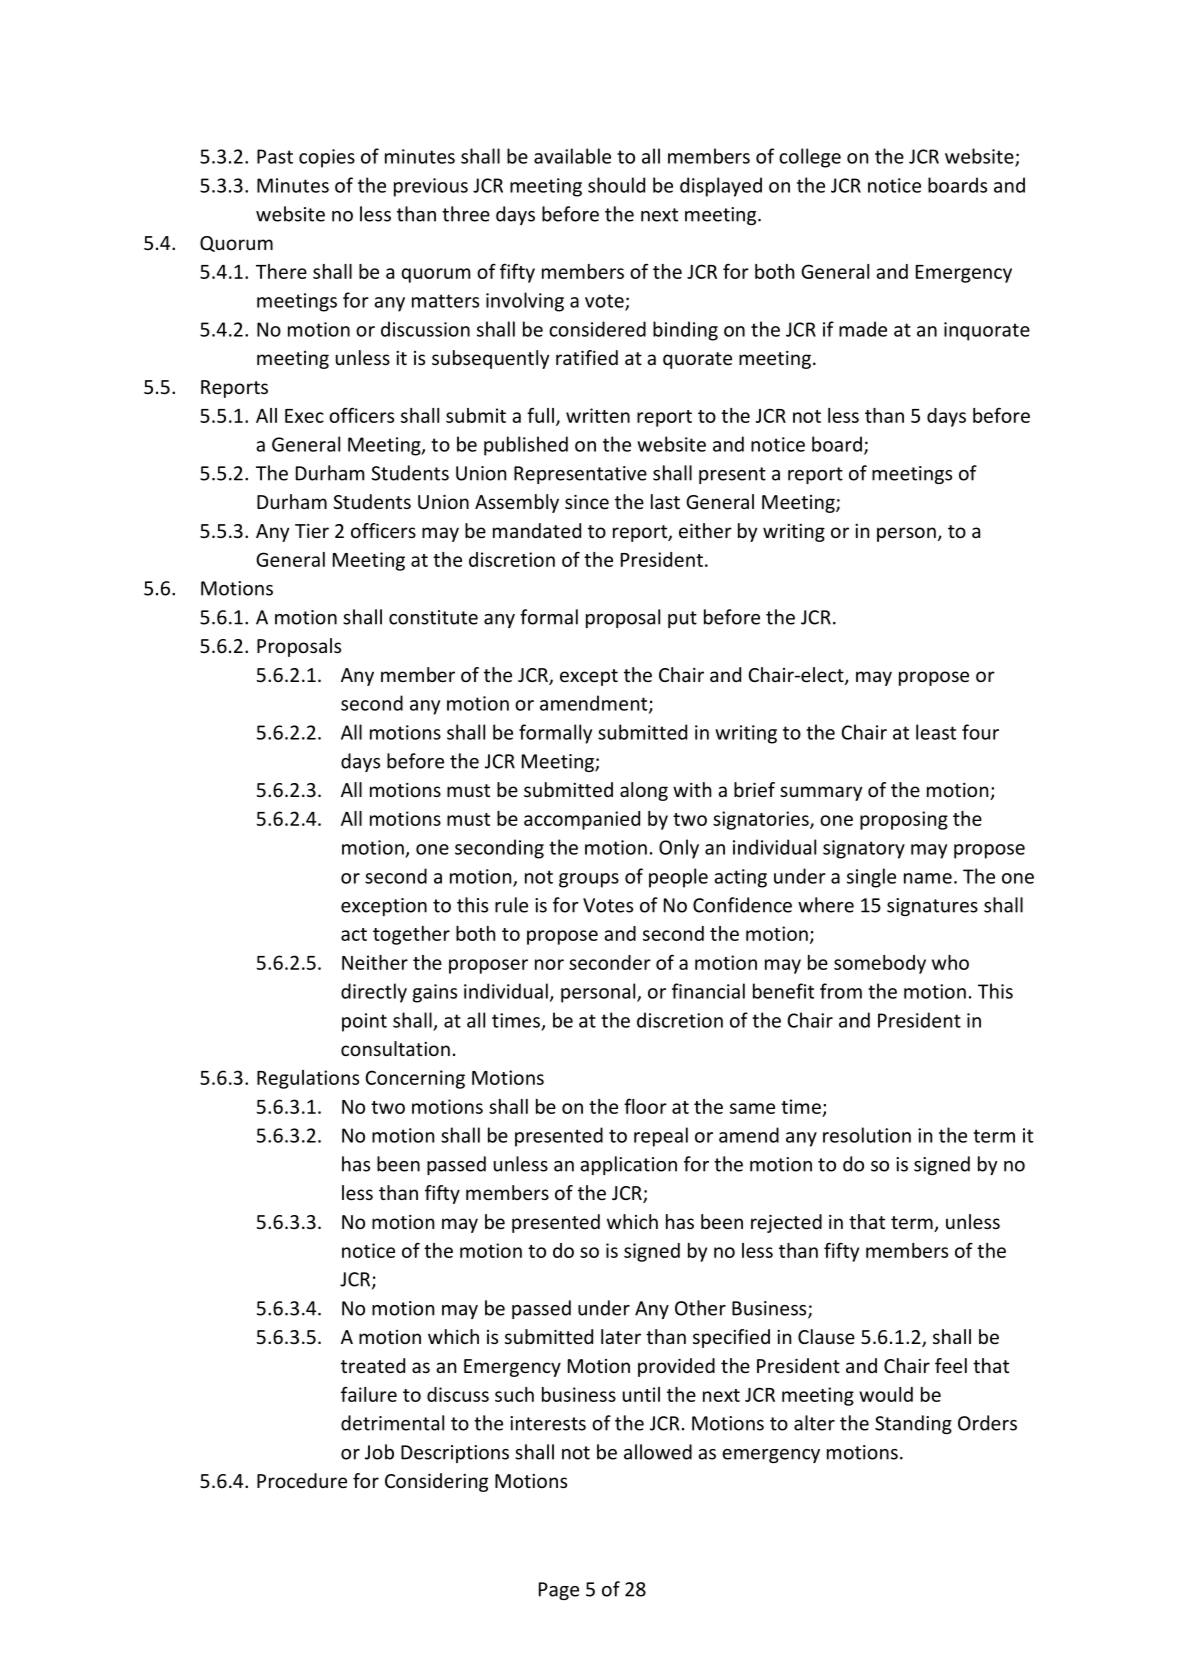 This screenshot has height=1673, width=1183. What do you see at coordinates (312, 531) in the screenshot?
I see `Tier` at bounding box center [312, 531].
